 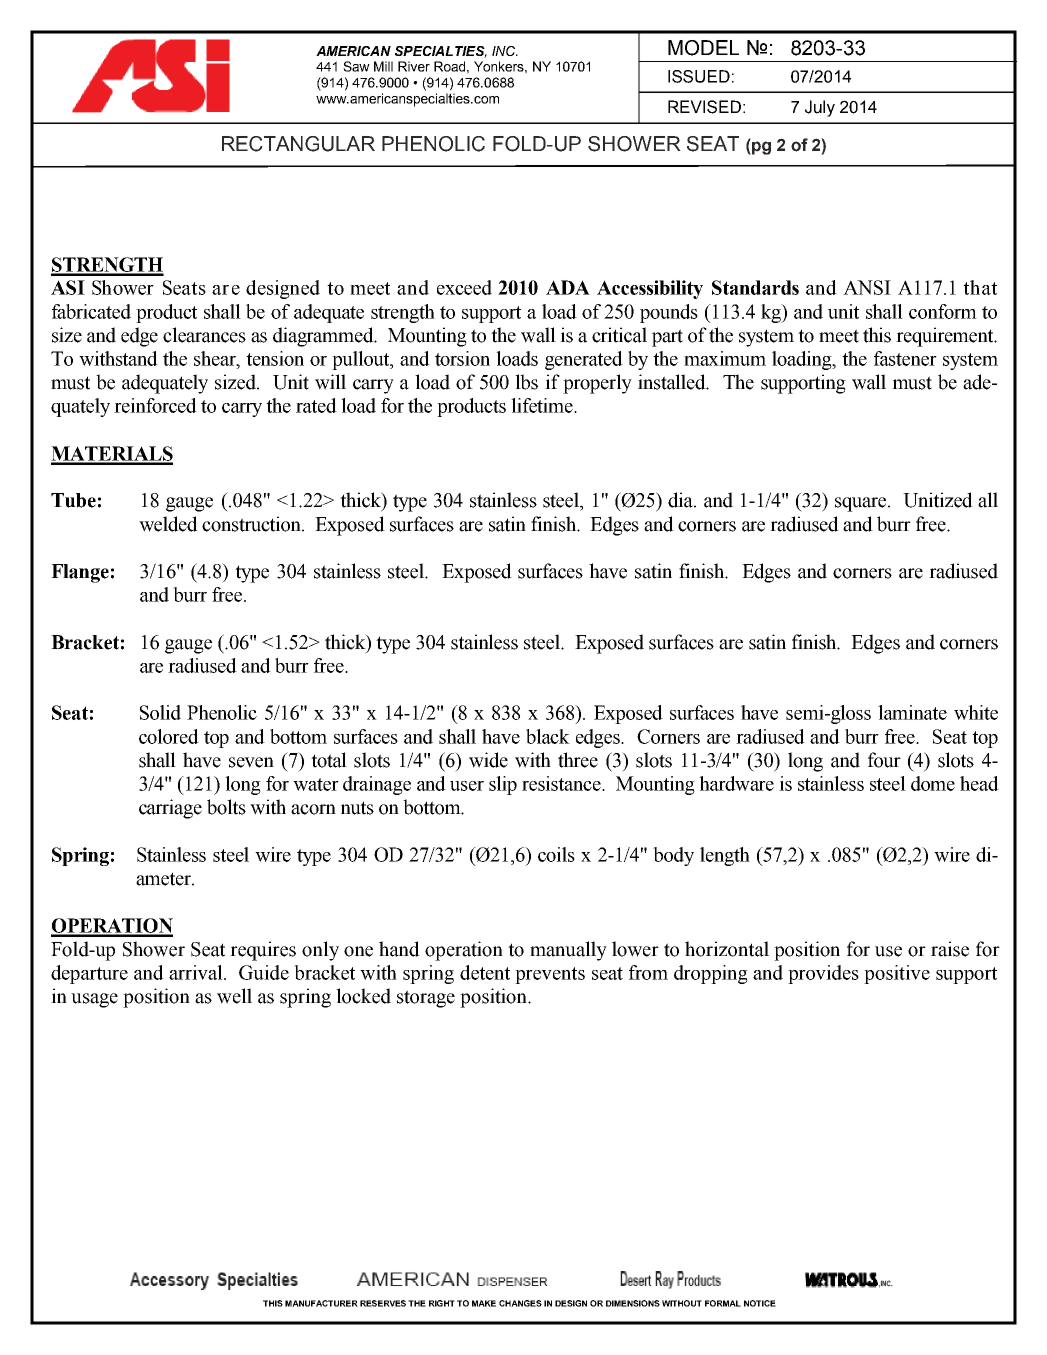 I want to click on positive, so click(x=897, y=974).
